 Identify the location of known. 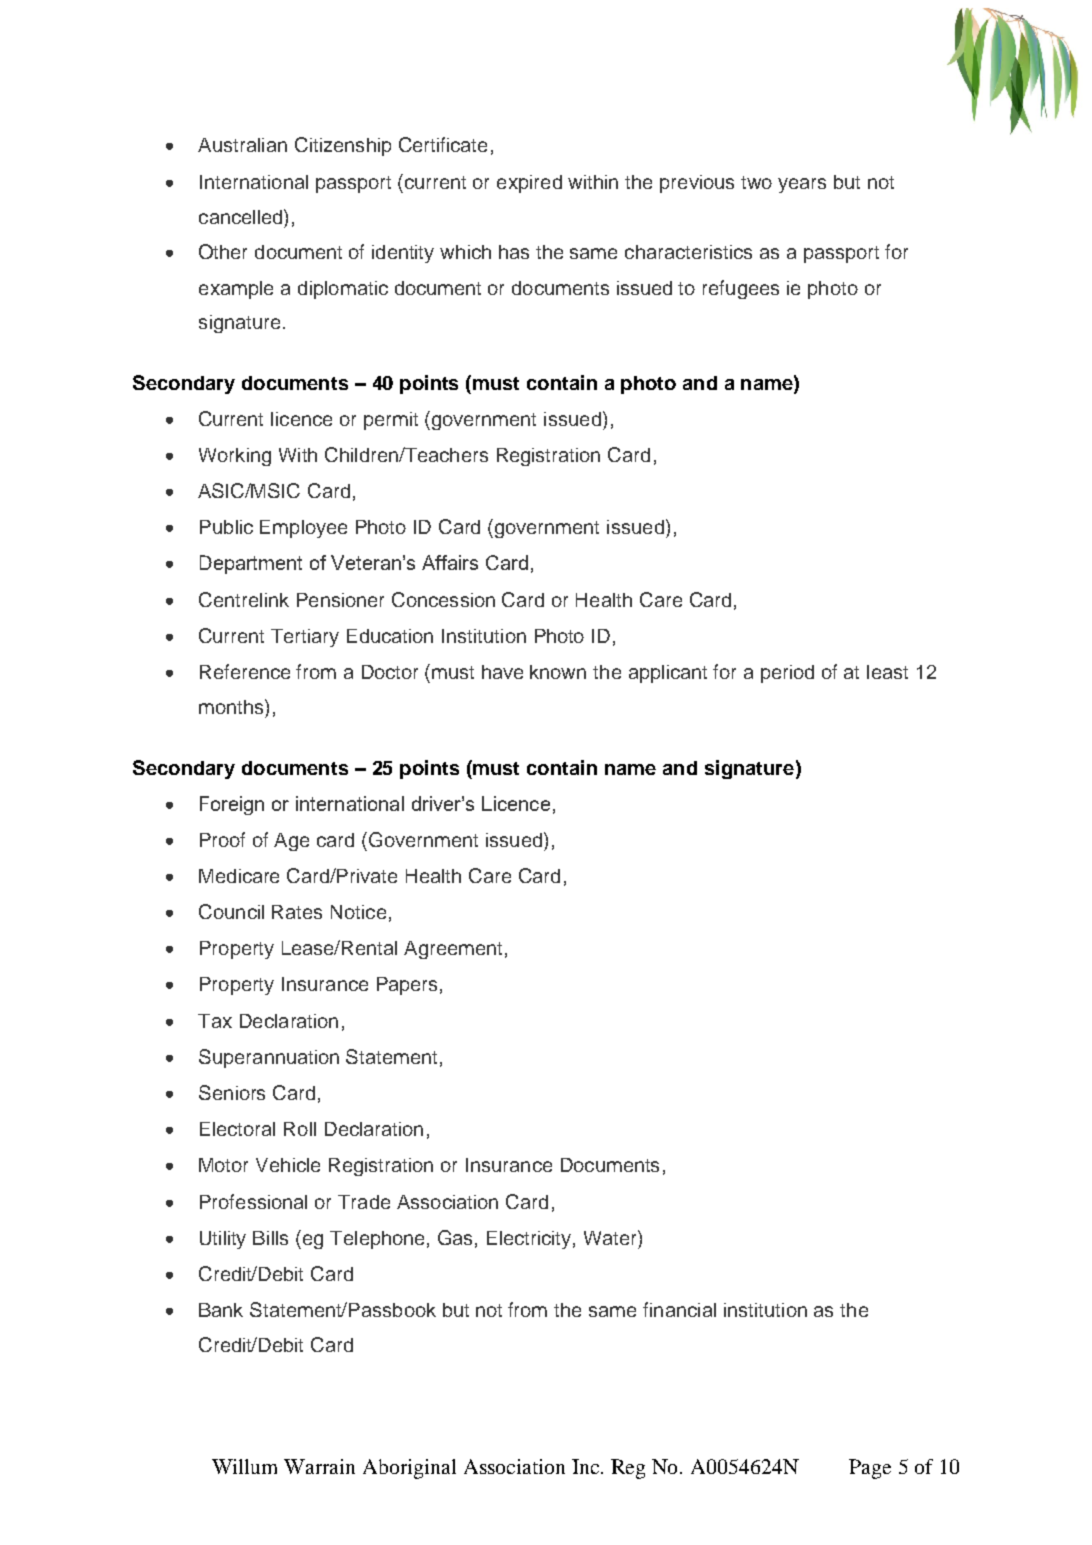
(558, 672).
